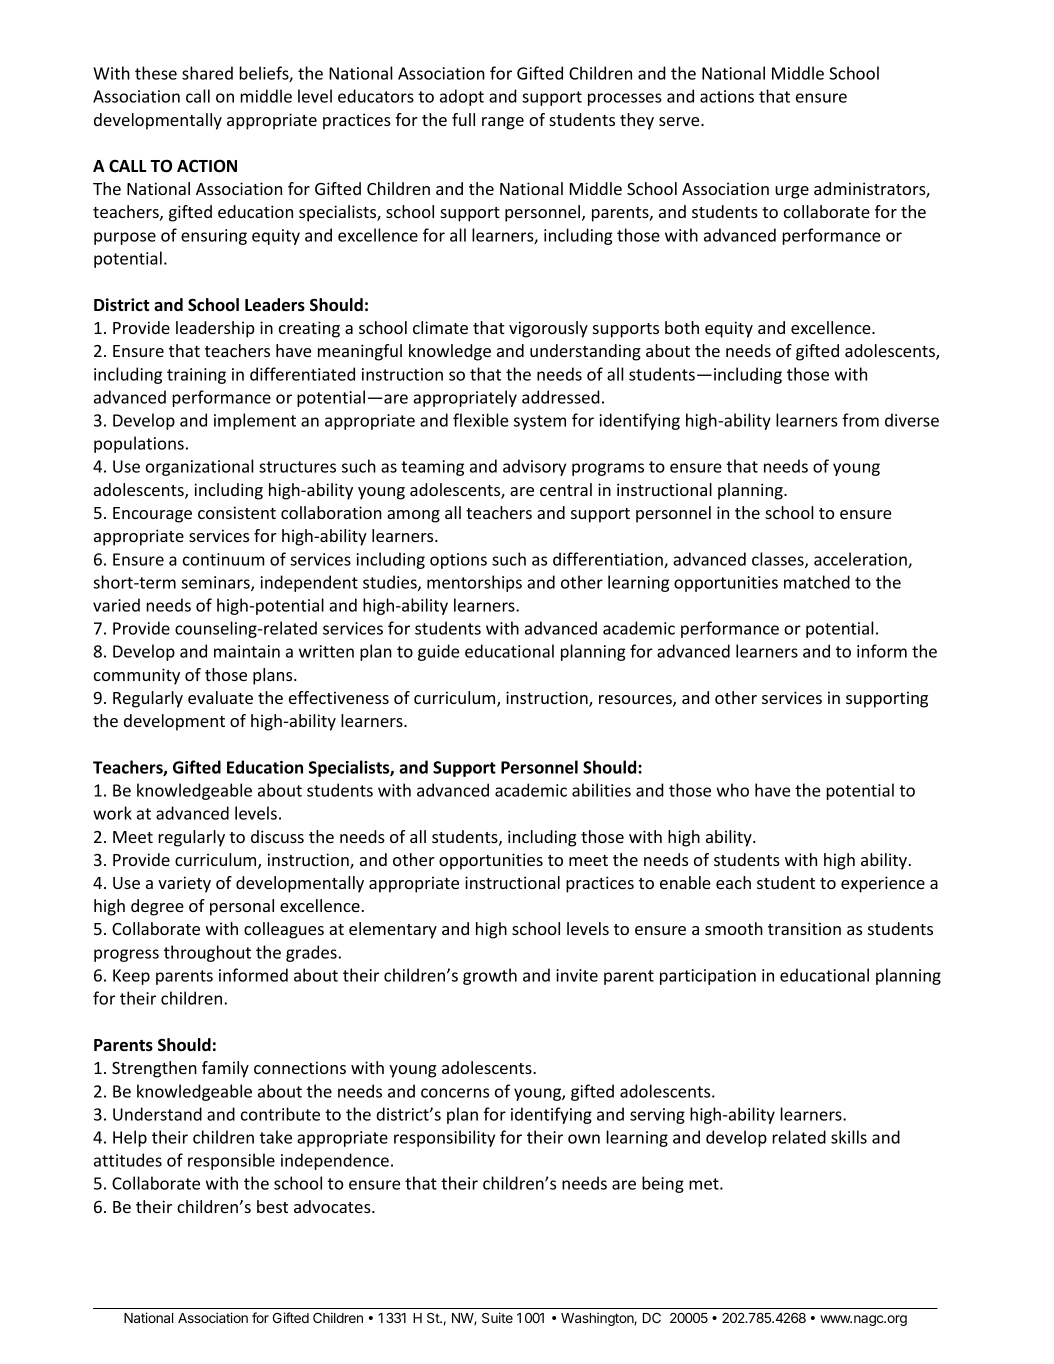 This screenshot has height=1364, width=1054. I want to click on skills, so click(849, 1137).
